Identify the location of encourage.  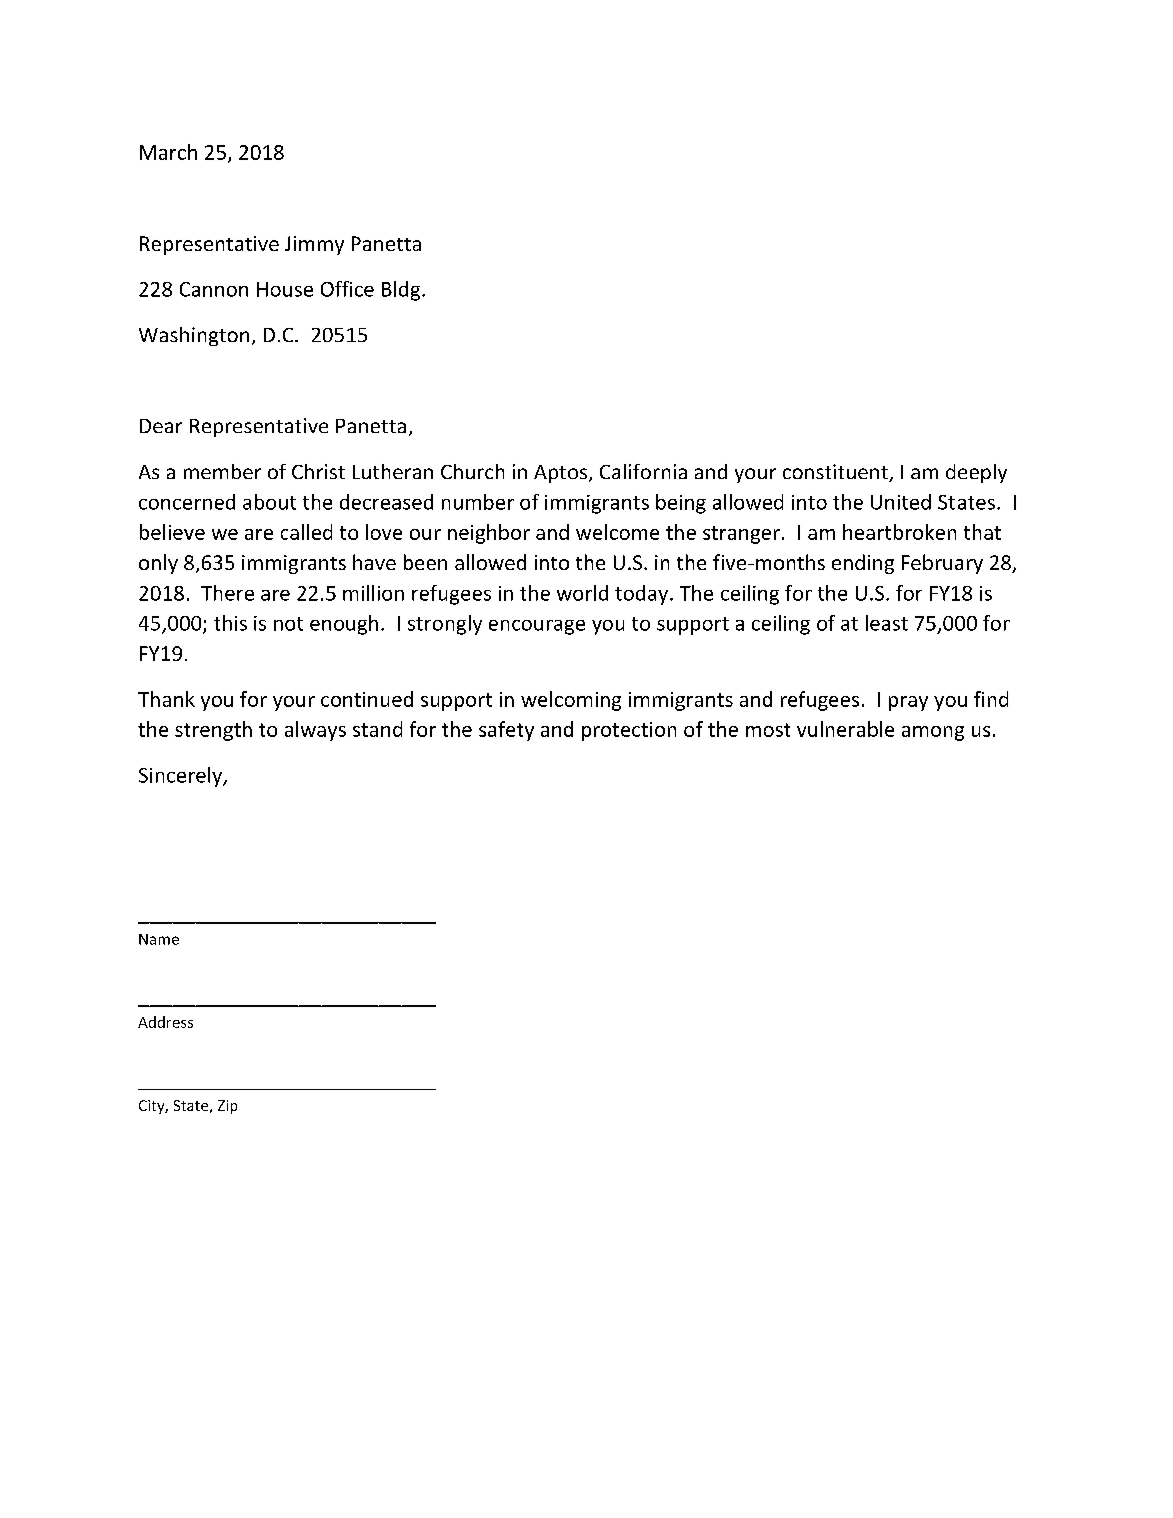
(537, 627).
